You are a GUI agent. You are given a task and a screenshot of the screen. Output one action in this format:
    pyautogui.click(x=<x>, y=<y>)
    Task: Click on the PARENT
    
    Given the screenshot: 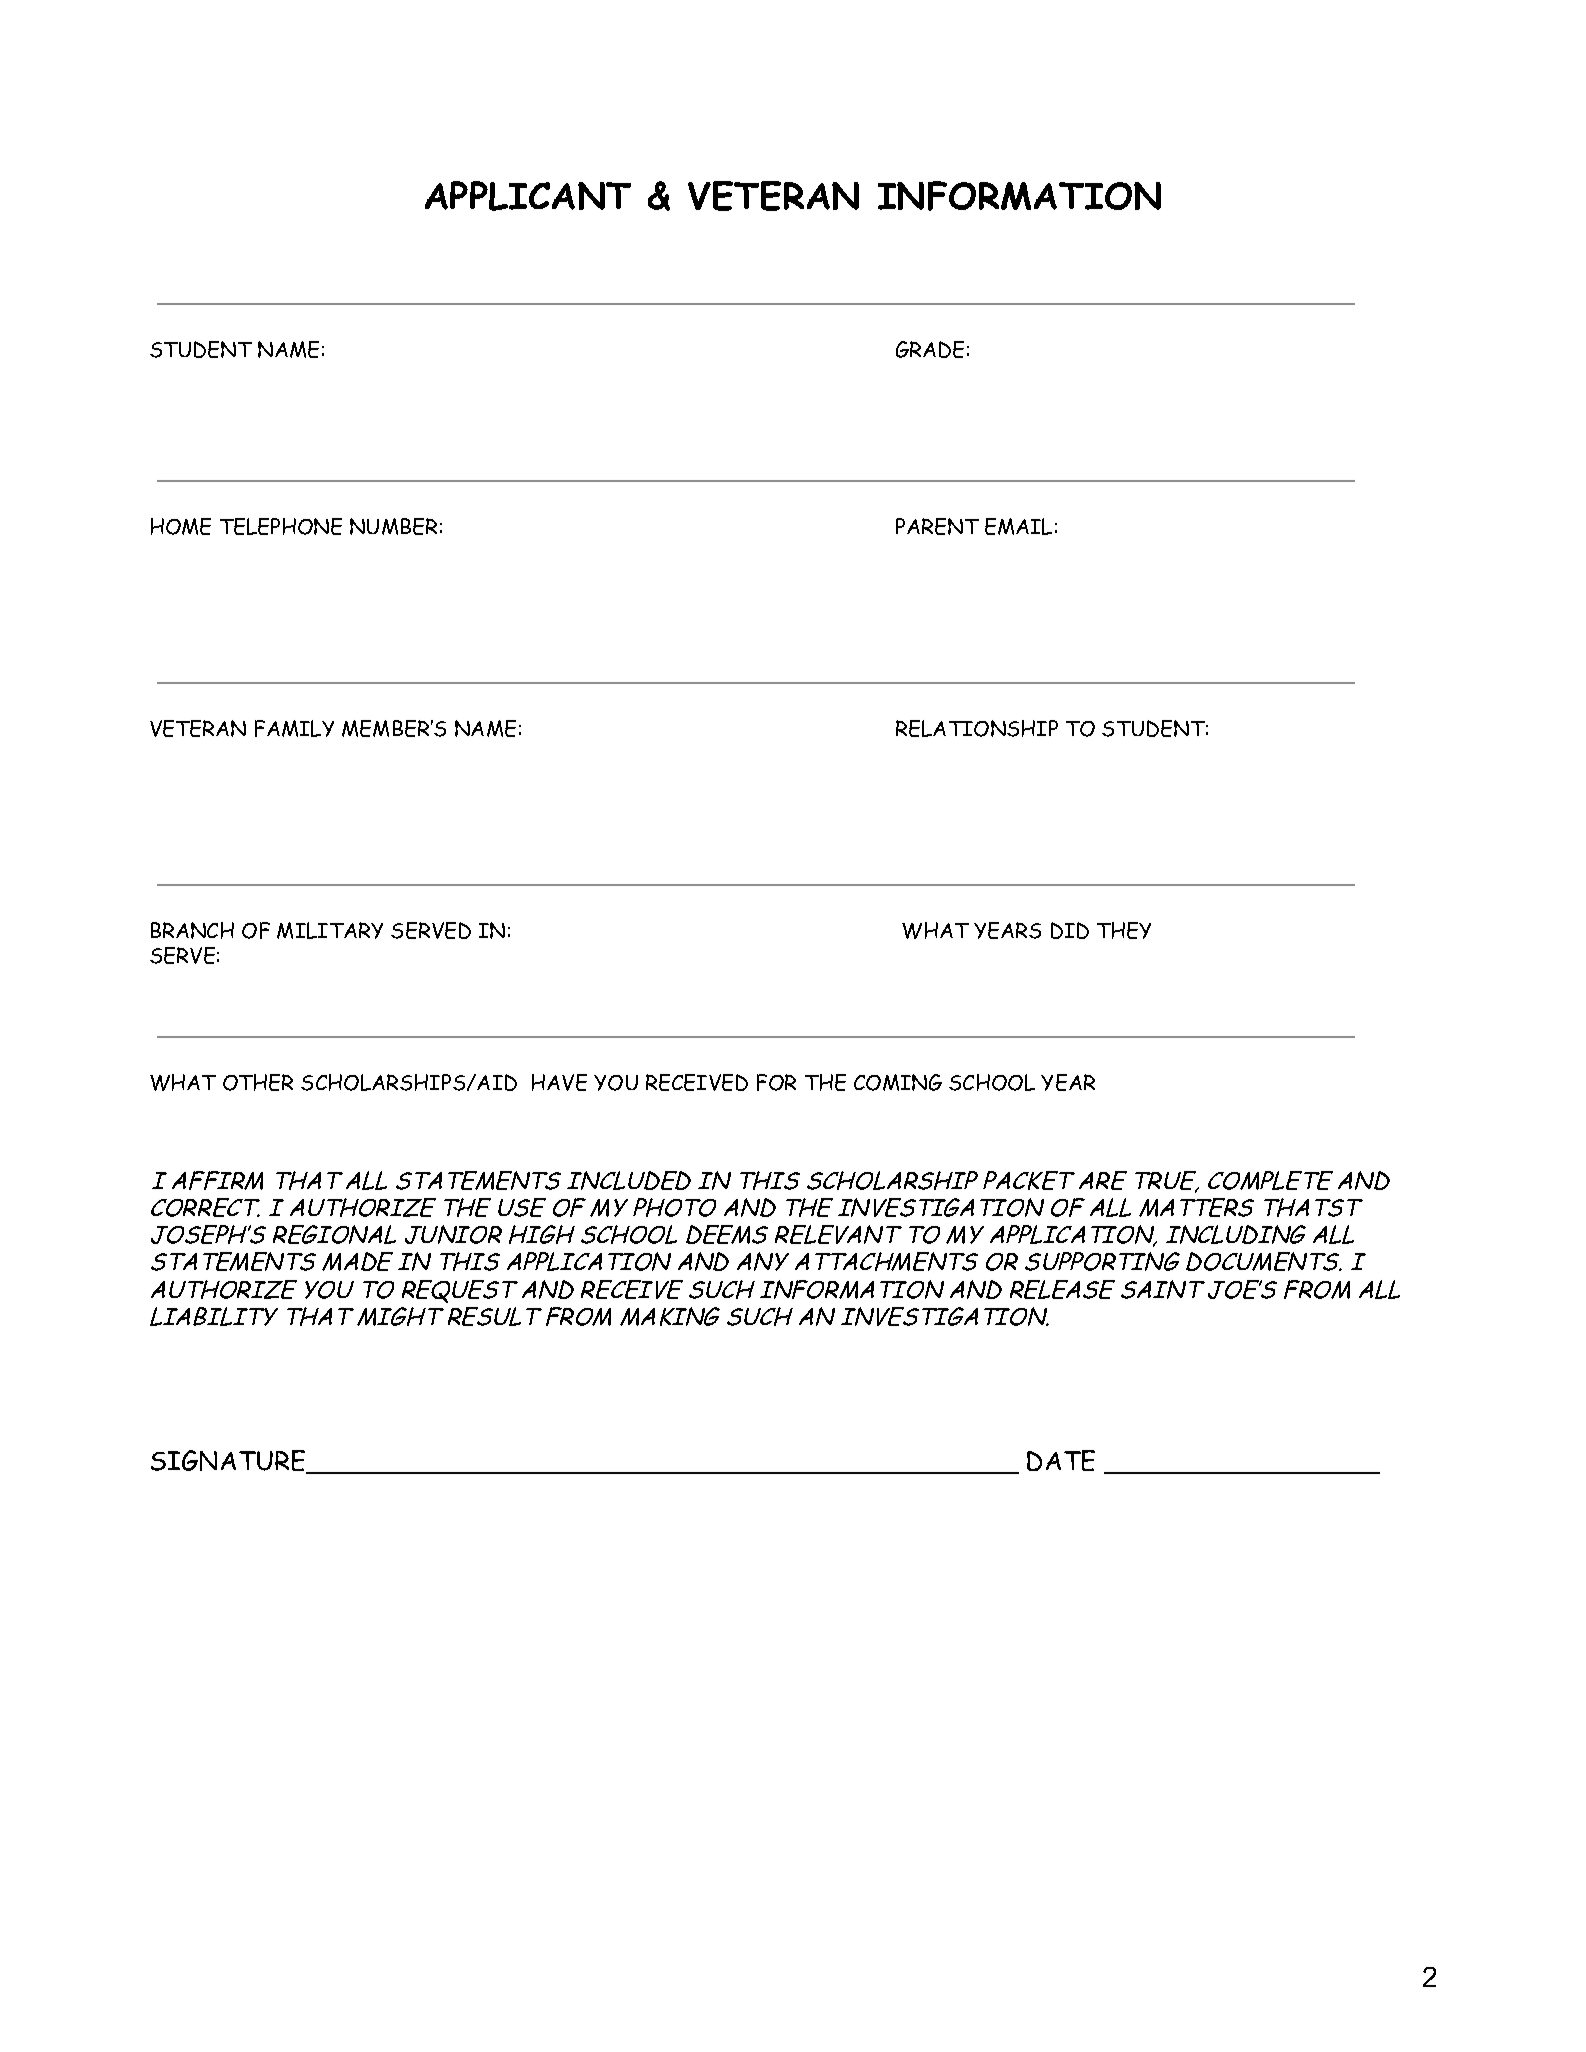 What is the action you would take?
    pyautogui.click(x=937, y=526)
